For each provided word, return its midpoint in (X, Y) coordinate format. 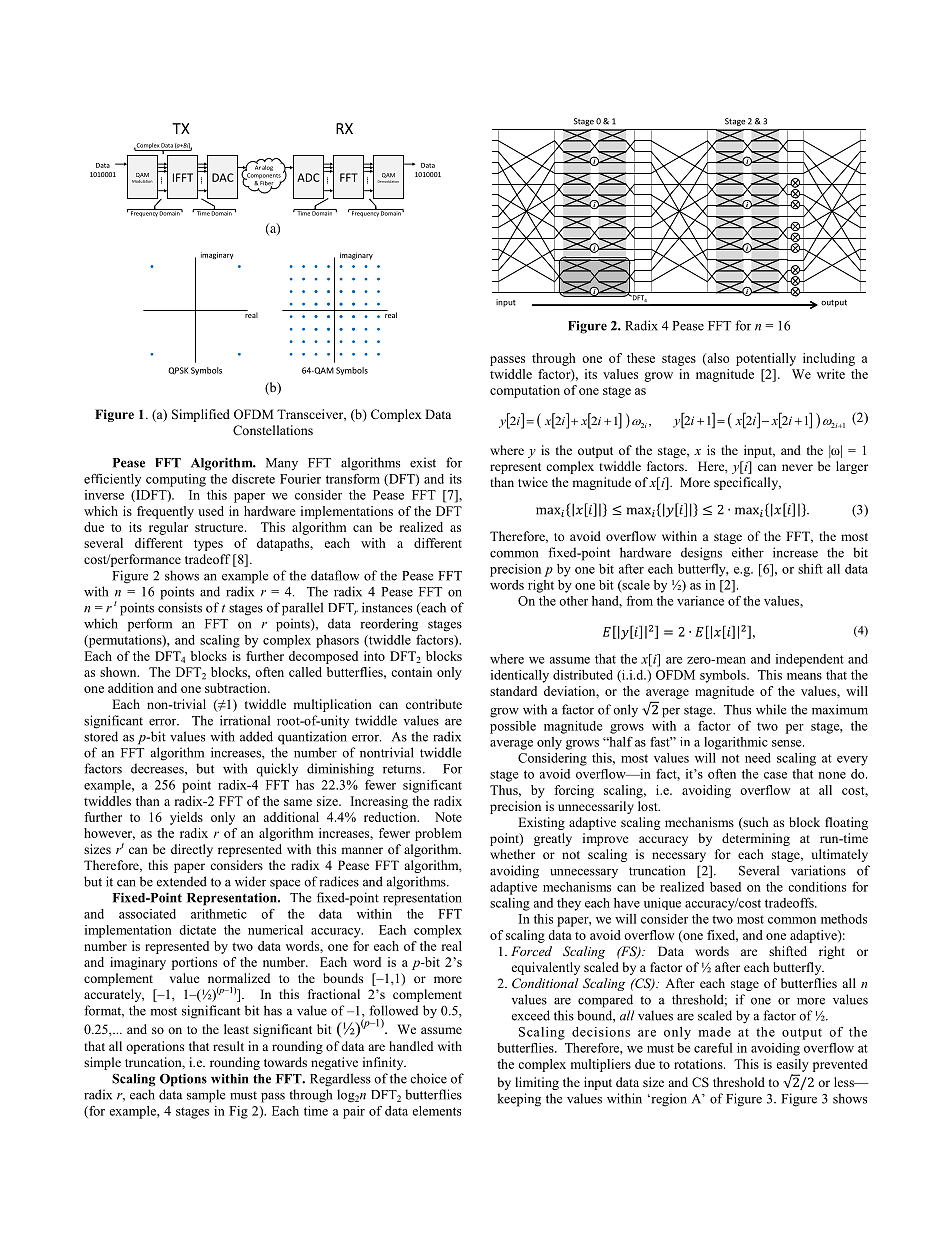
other (573, 601)
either (748, 552)
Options (183, 1080)
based (725, 887)
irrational (245, 720)
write (831, 374)
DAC (223, 177)
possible (513, 727)
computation (525, 391)
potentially (766, 359)
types (208, 545)
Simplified (201, 415)
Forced (531, 951)
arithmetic (219, 914)
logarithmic (736, 743)
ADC (308, 177)
